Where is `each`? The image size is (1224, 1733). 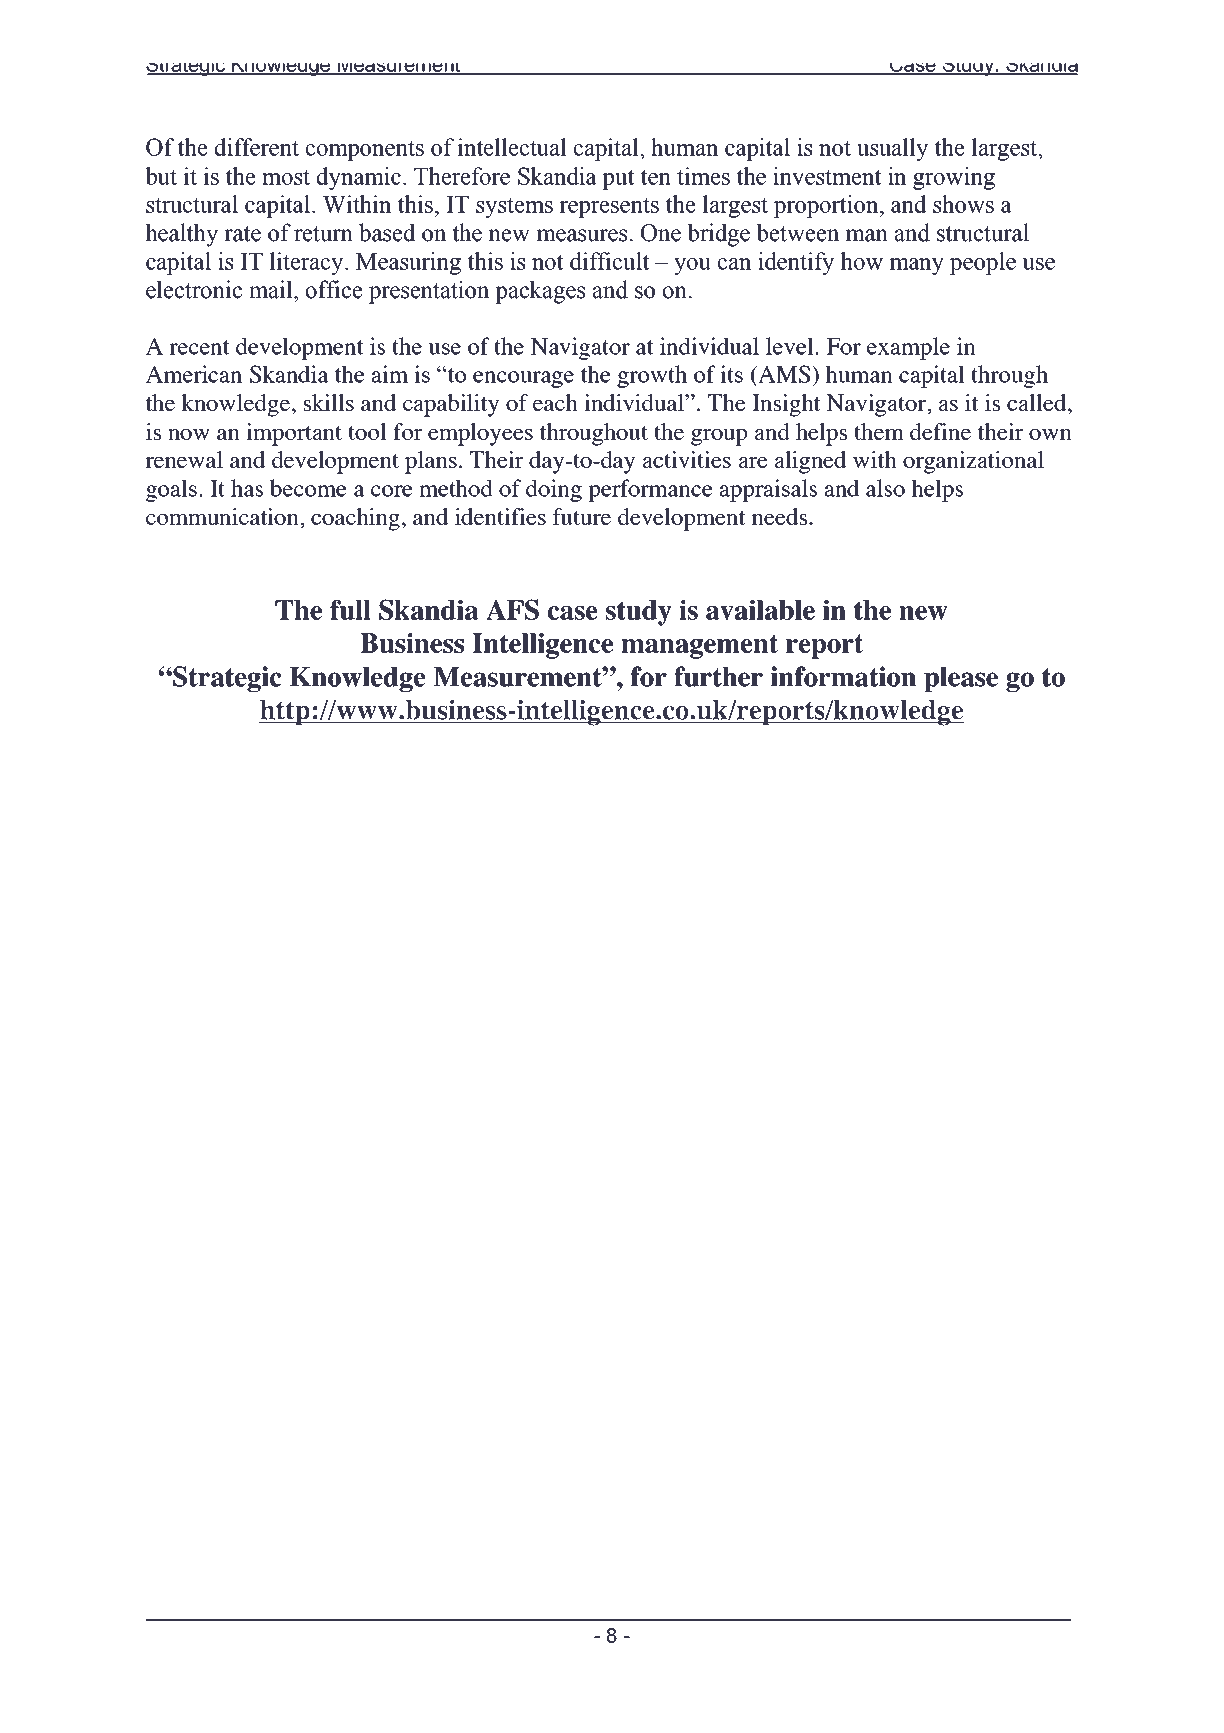
each is located at coordinates (555, 402).
